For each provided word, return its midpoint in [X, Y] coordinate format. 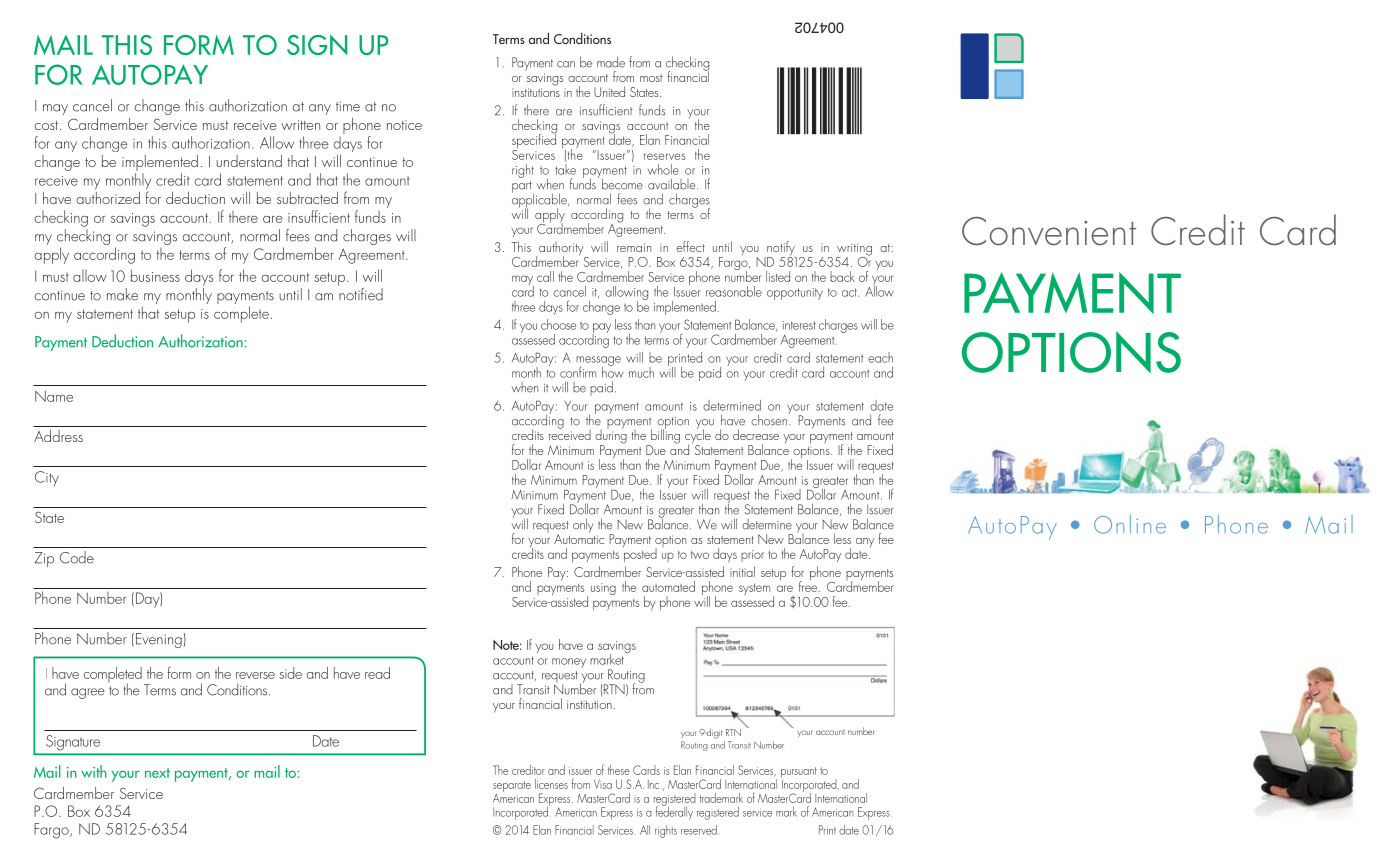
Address [58, 436]
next [157, 773]
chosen [770, 419]
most [651, 78]
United [609, 91]
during [611, 436]
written [300, 125]
